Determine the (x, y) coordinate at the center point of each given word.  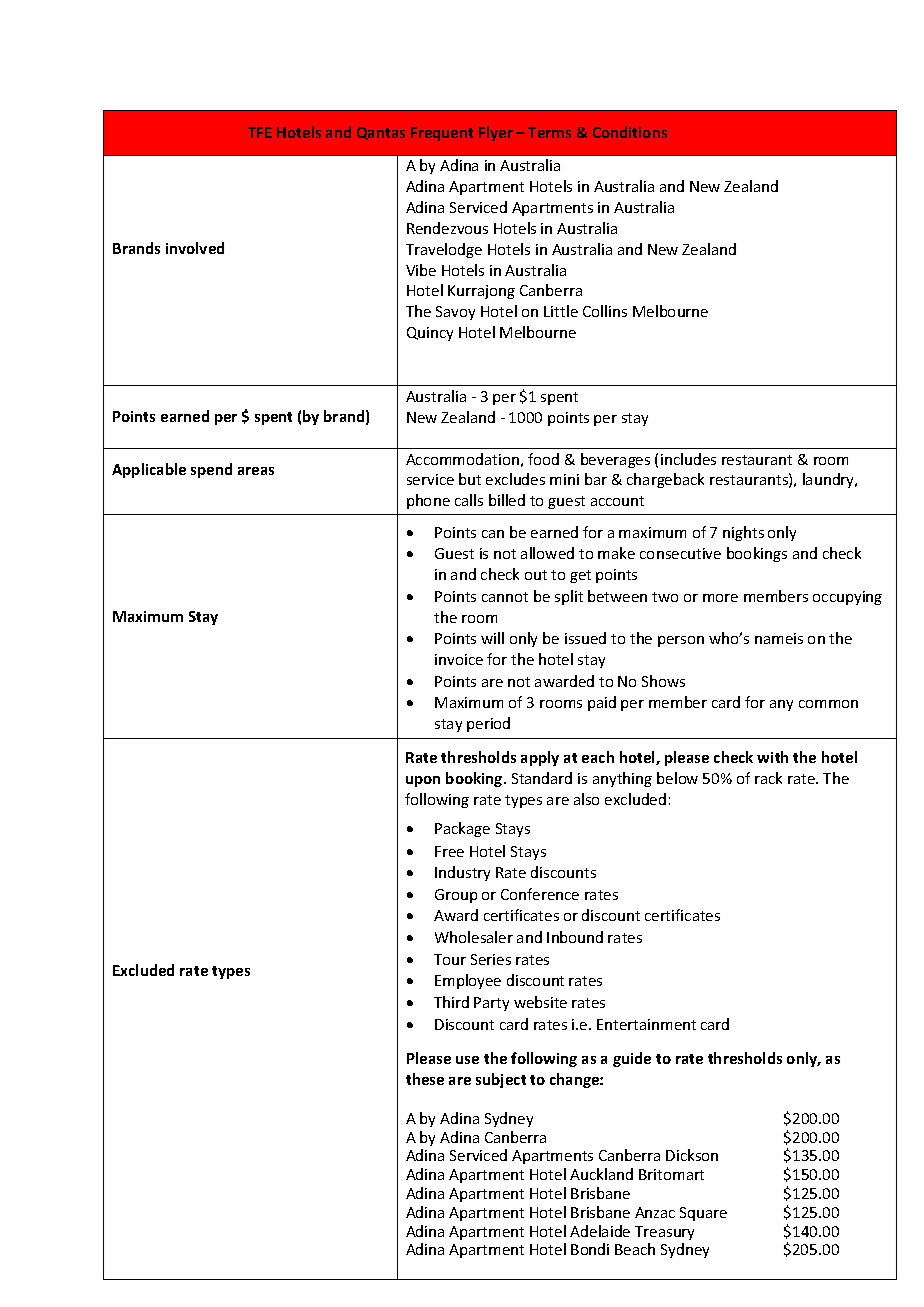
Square (703, 1214)
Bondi (590, 1249)
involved (195, 248)
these (425, 1079)
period (488, 724)
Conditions (630, 132)
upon (423, 781)
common (828, 704)
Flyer (496, 133)
